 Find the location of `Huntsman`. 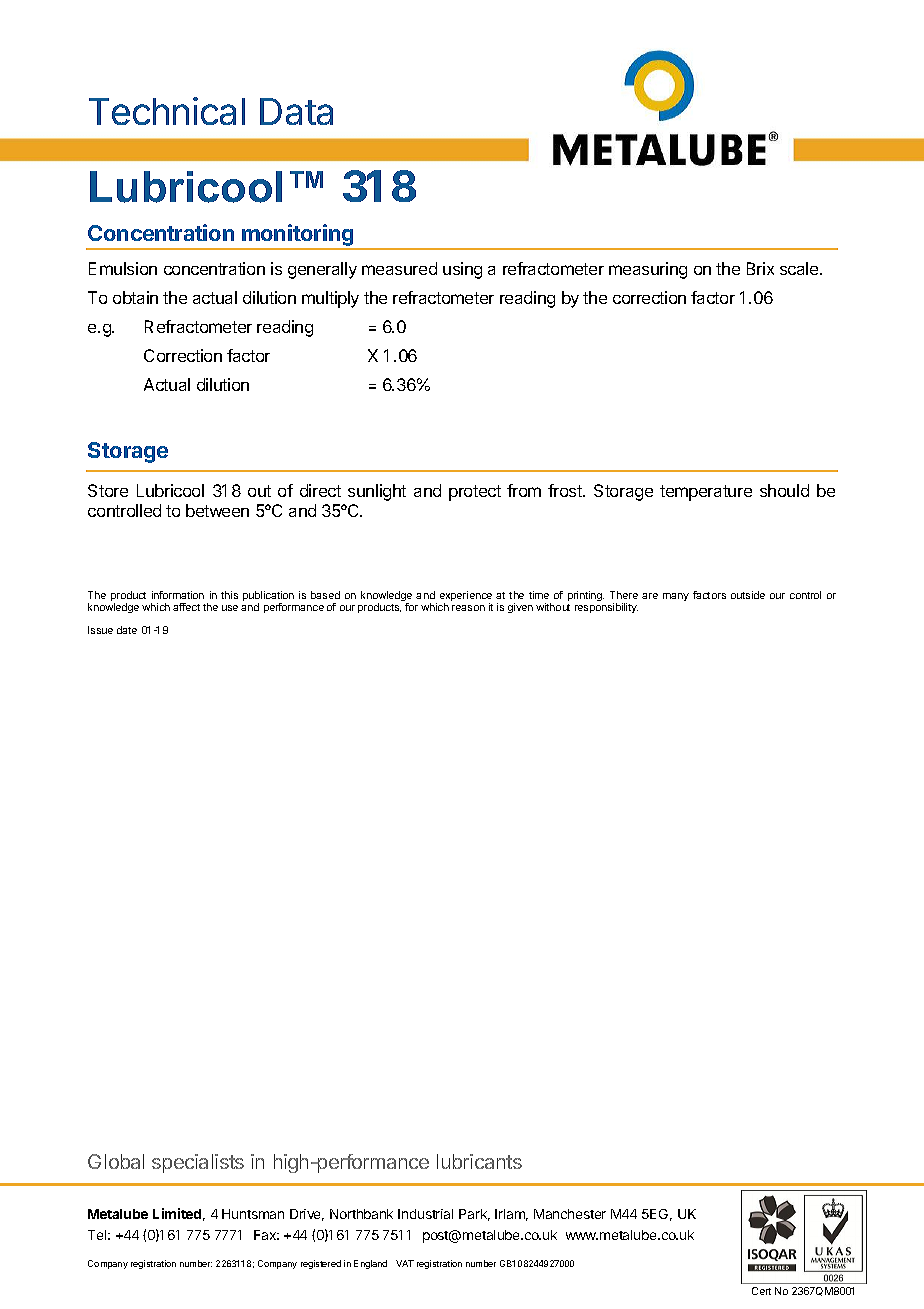

Huntsman is located at coordinates (253, 1214).
